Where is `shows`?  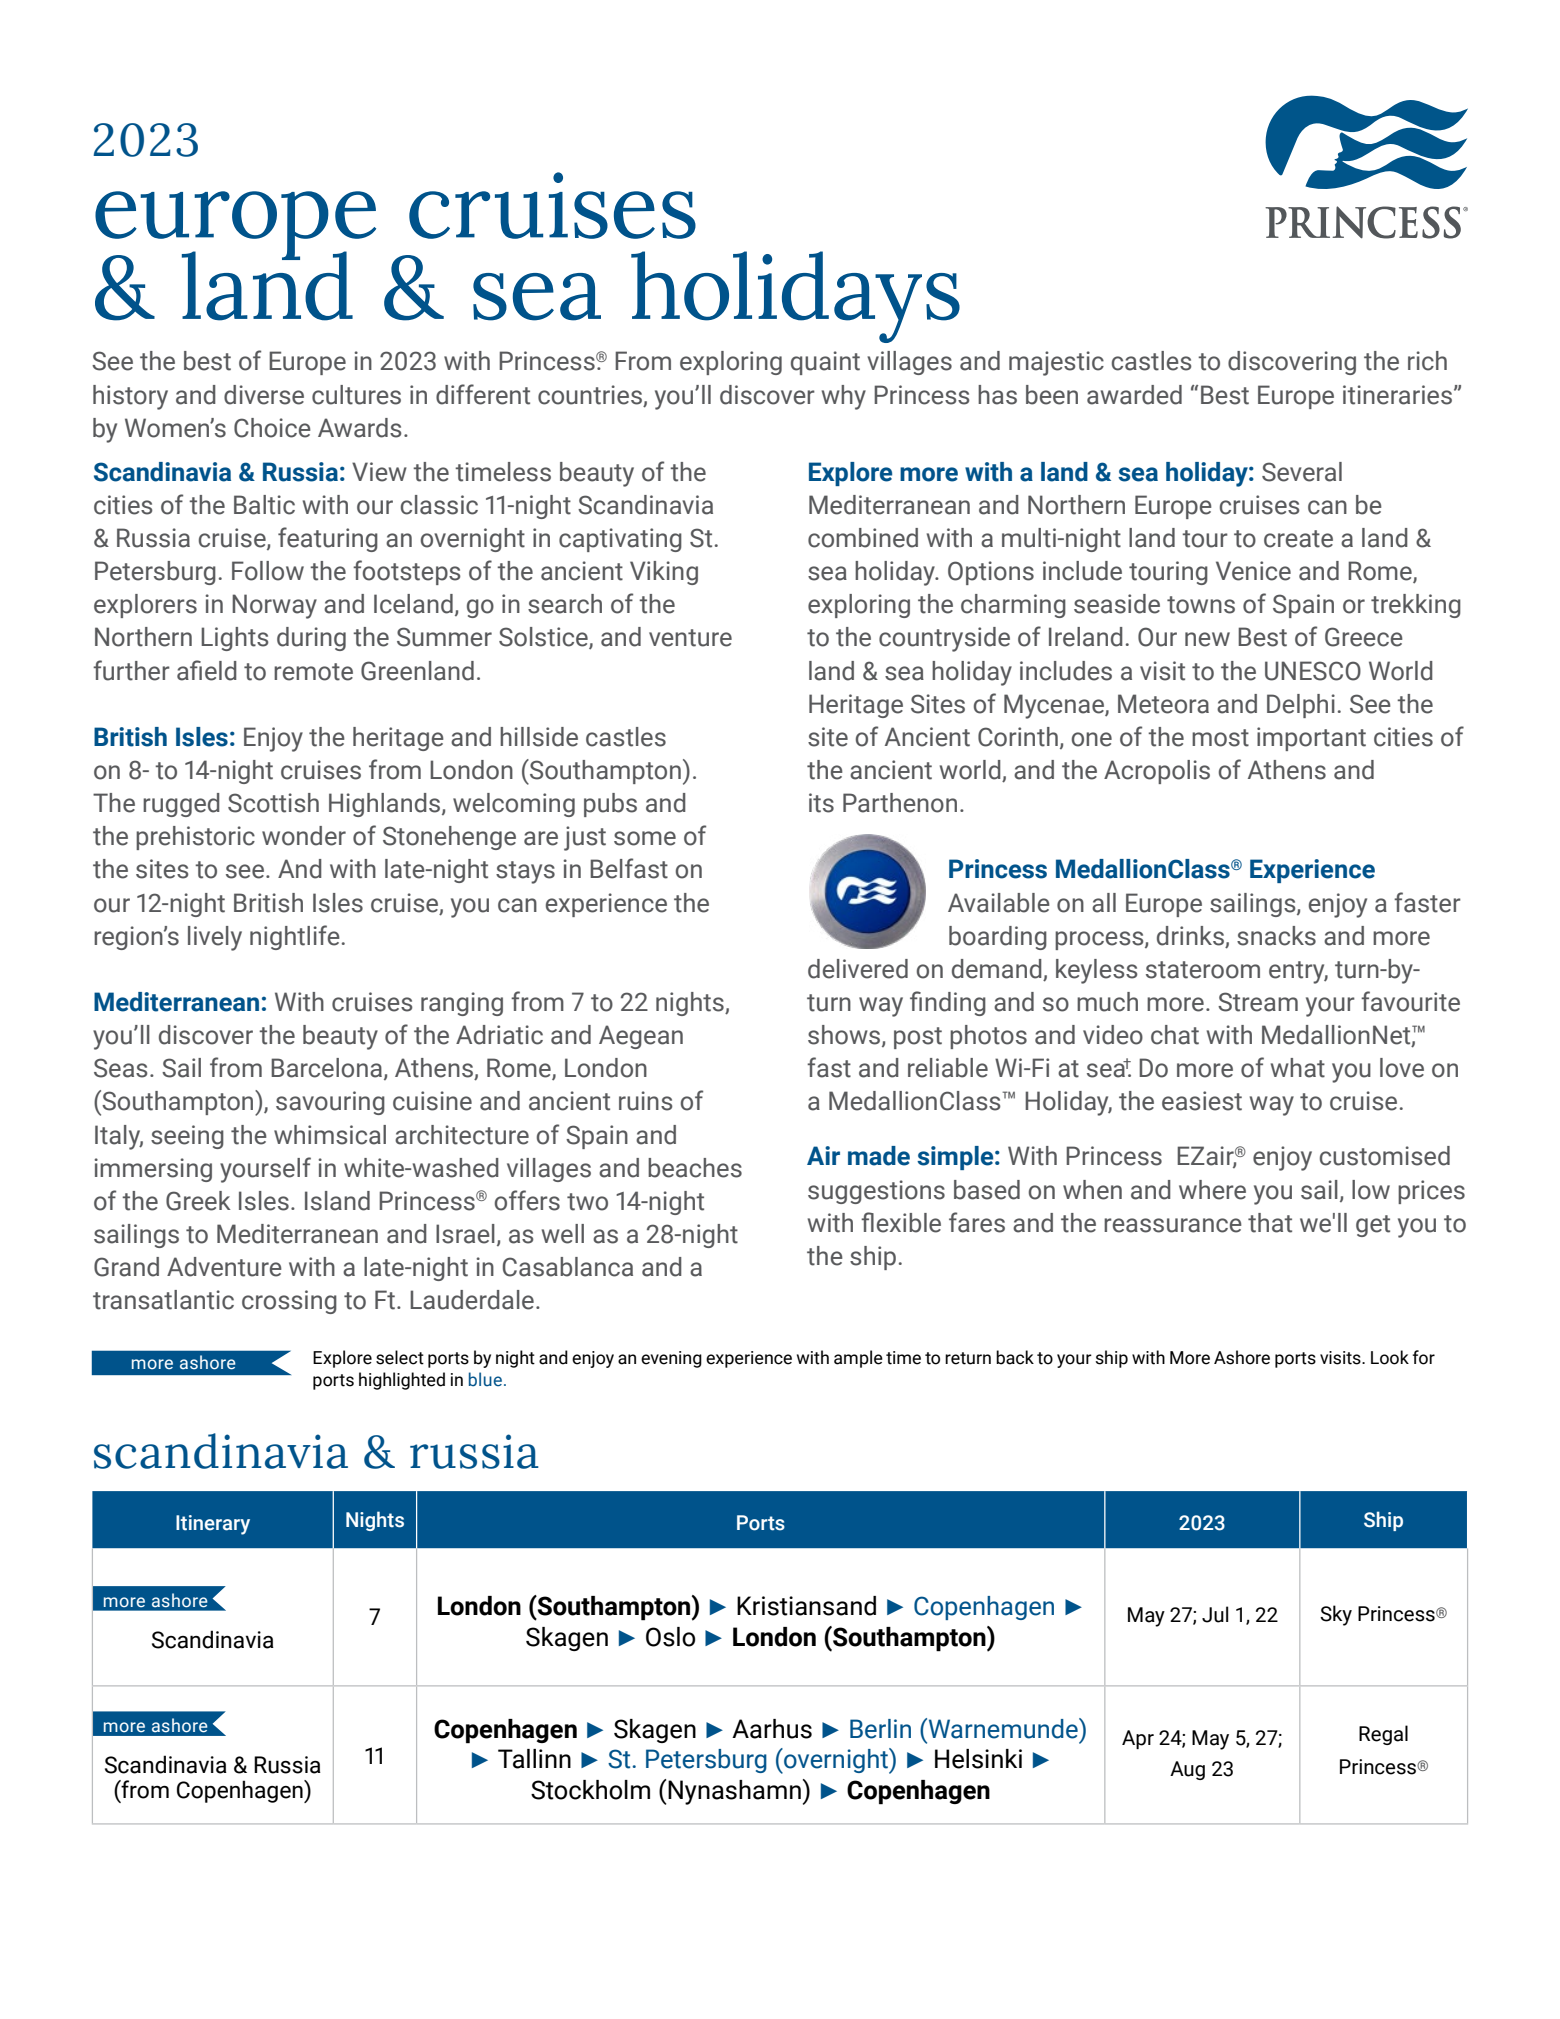 shows is located at coordinates (845, 1036).
